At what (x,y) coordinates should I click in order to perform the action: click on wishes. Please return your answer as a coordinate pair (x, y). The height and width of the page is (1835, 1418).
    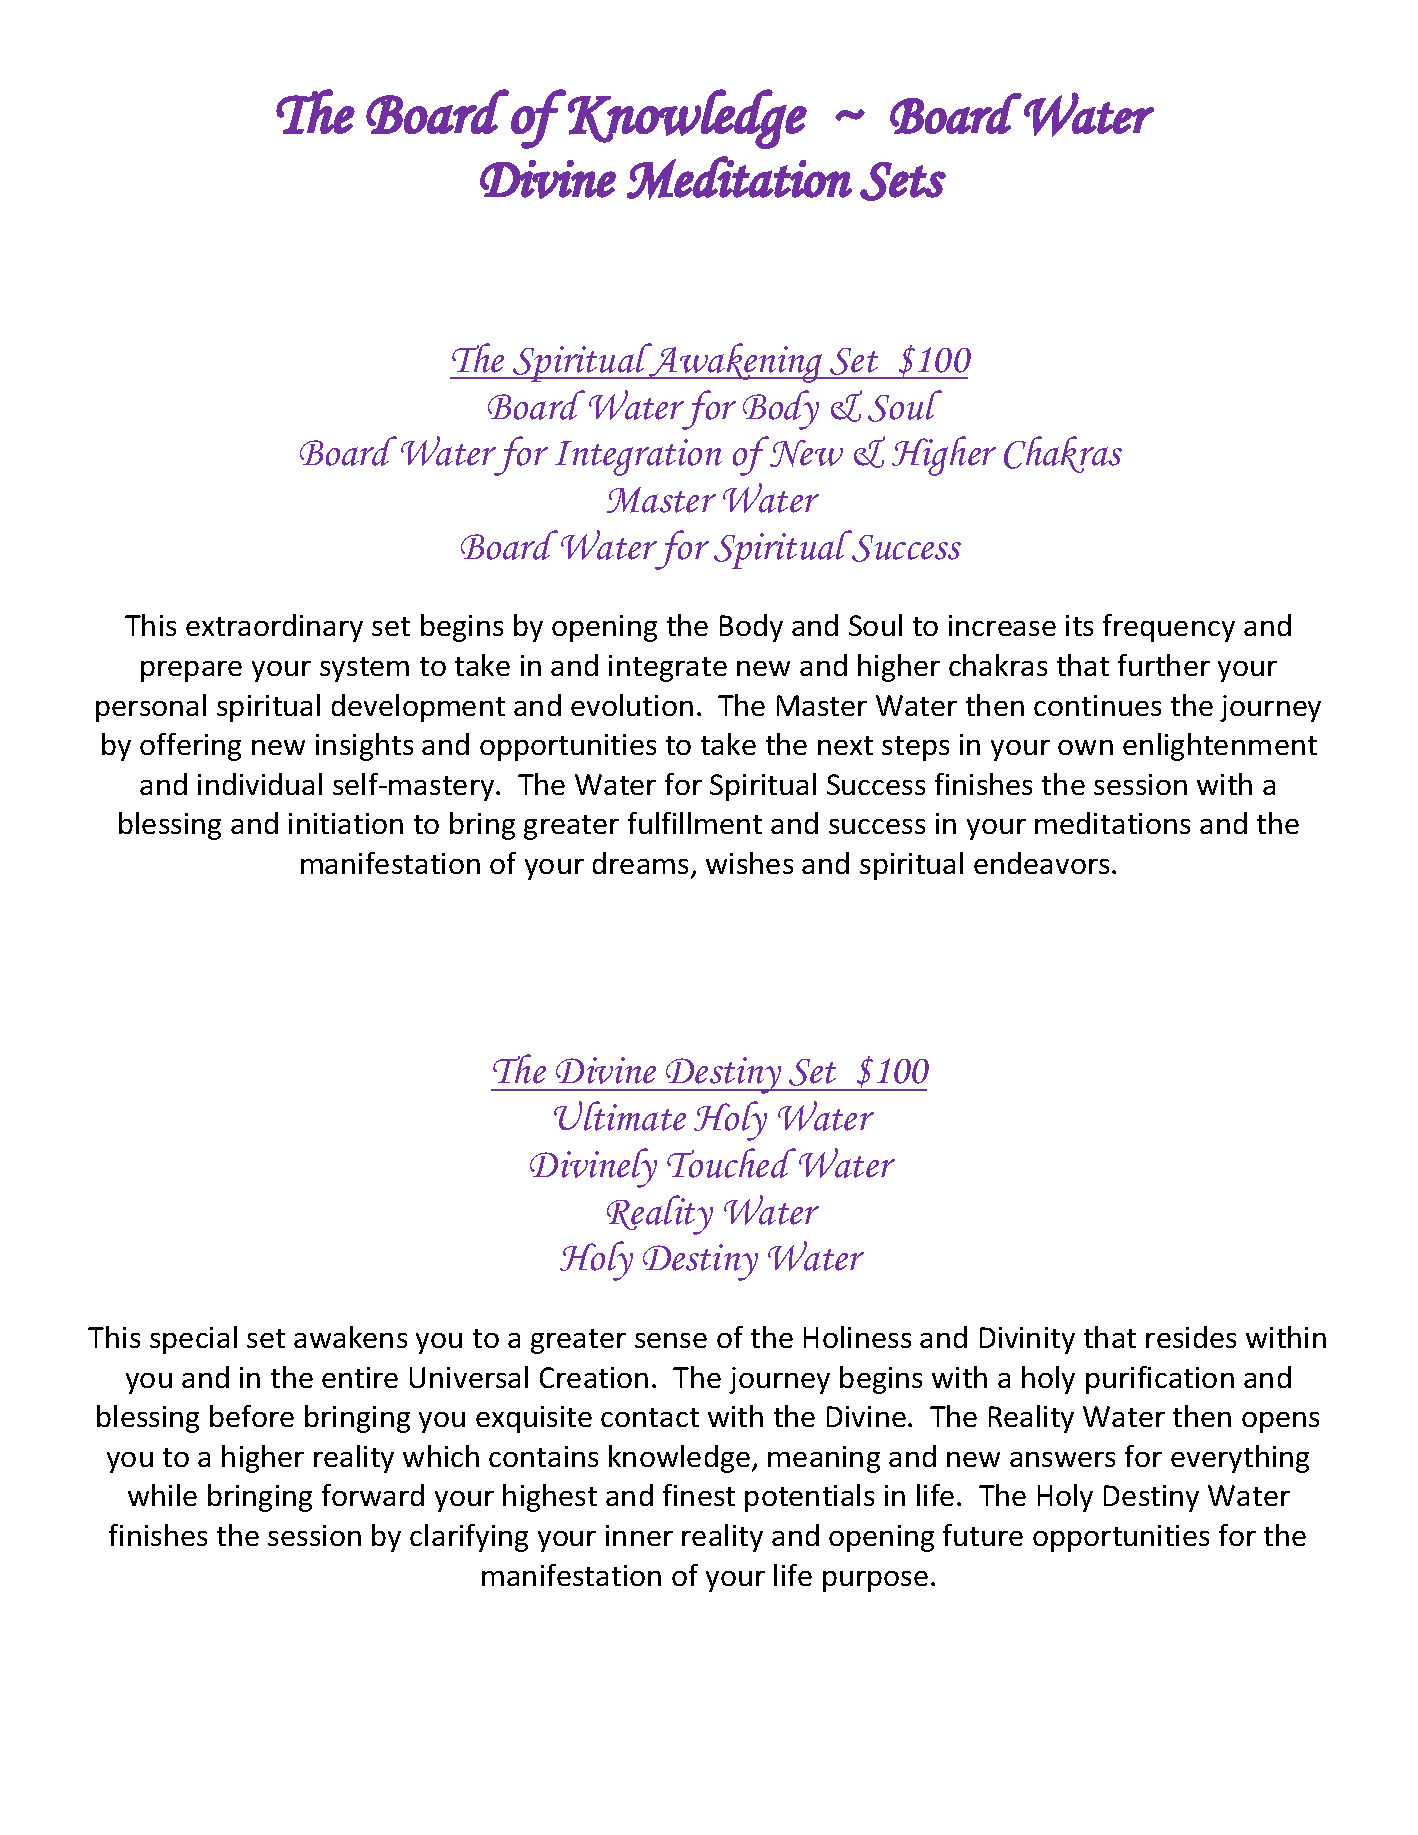
    Looking at the image, I should click on (749, 863).
